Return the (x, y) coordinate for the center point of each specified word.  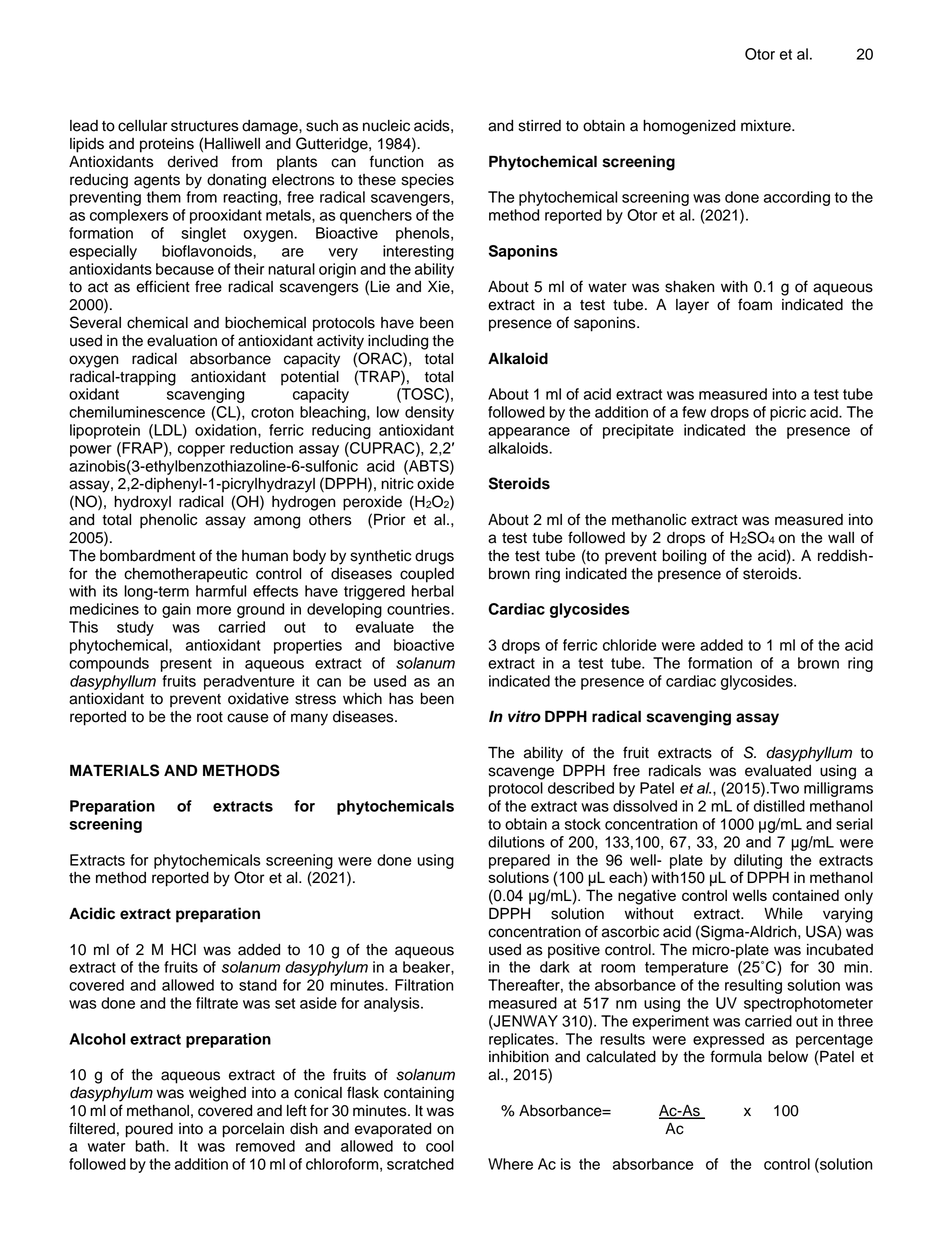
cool (440, 1146)
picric (788, 413)
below (788, 1057)
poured (149, 1130)
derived (193, 162)
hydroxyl (142, 503)
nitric (397, 484)
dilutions (516, 842)
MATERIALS (114, 770)
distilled (779, 806)
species (428, 181)
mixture (767, 126)
